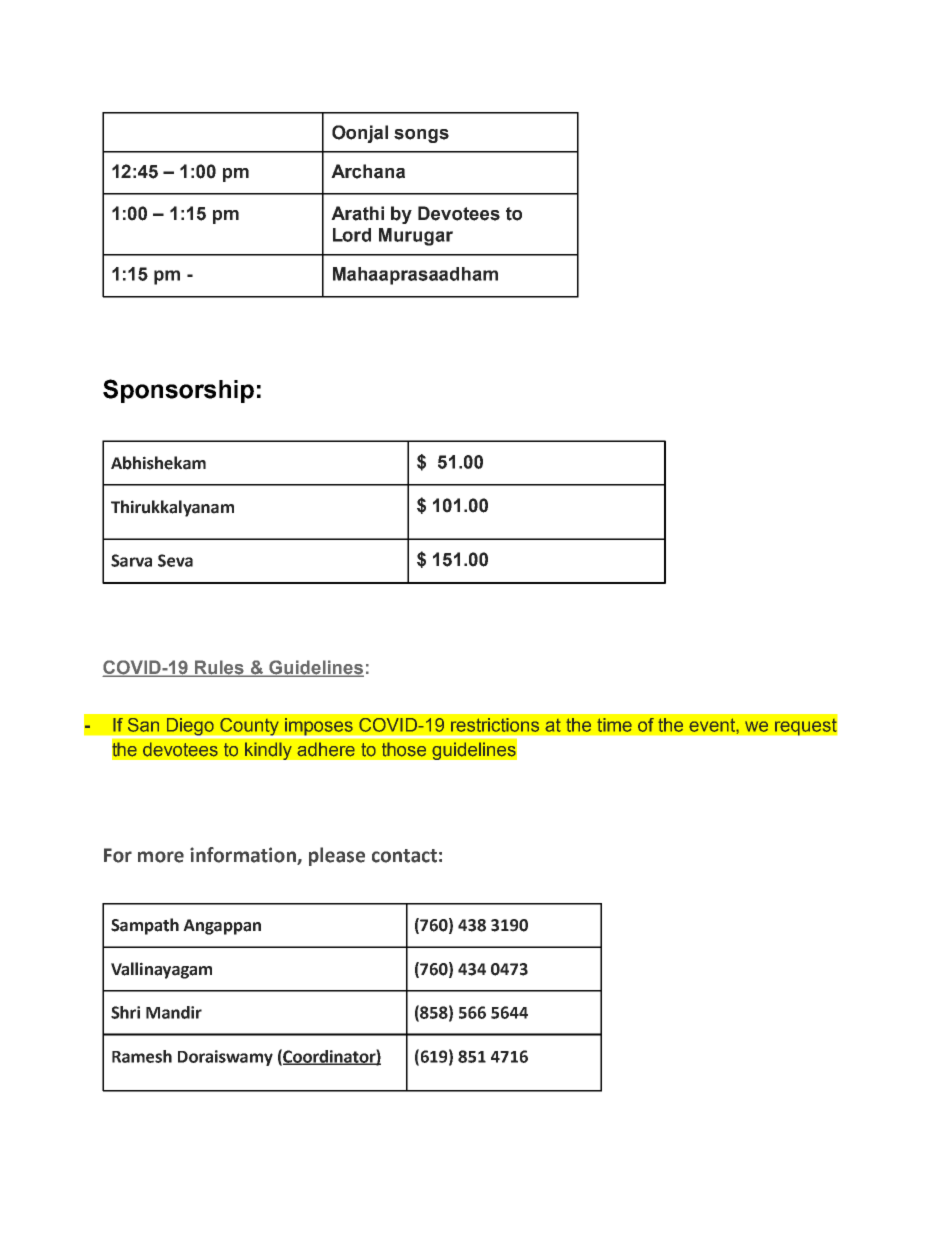 This image has height=1233, width=952. Describe the element at coordinates (352, 235) in the image. I see `Lord` at that location.
